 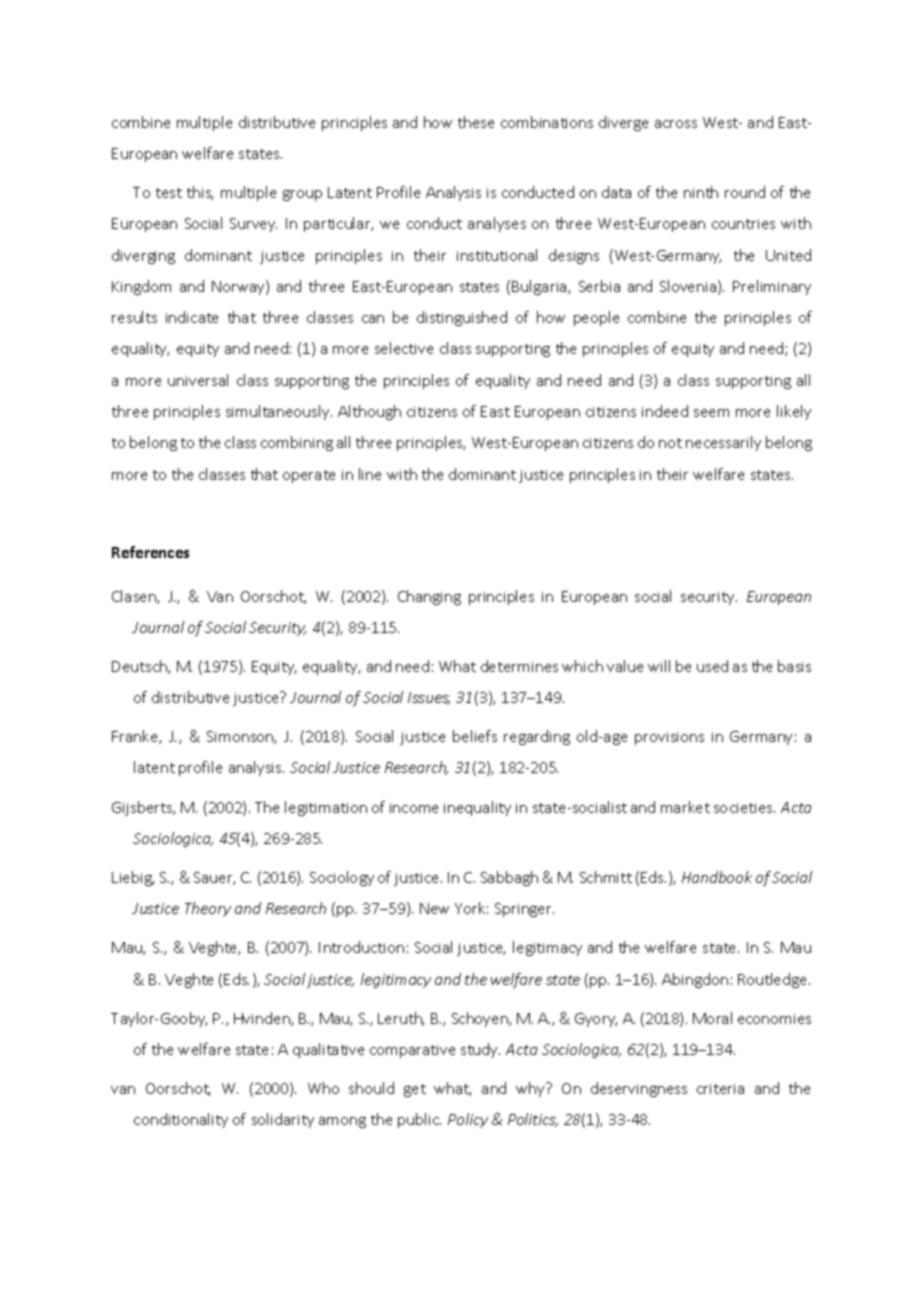 What do you see at coordinates (429, 597) in the screenshot?
I see `Changing` at bounding box center [429, 597].
